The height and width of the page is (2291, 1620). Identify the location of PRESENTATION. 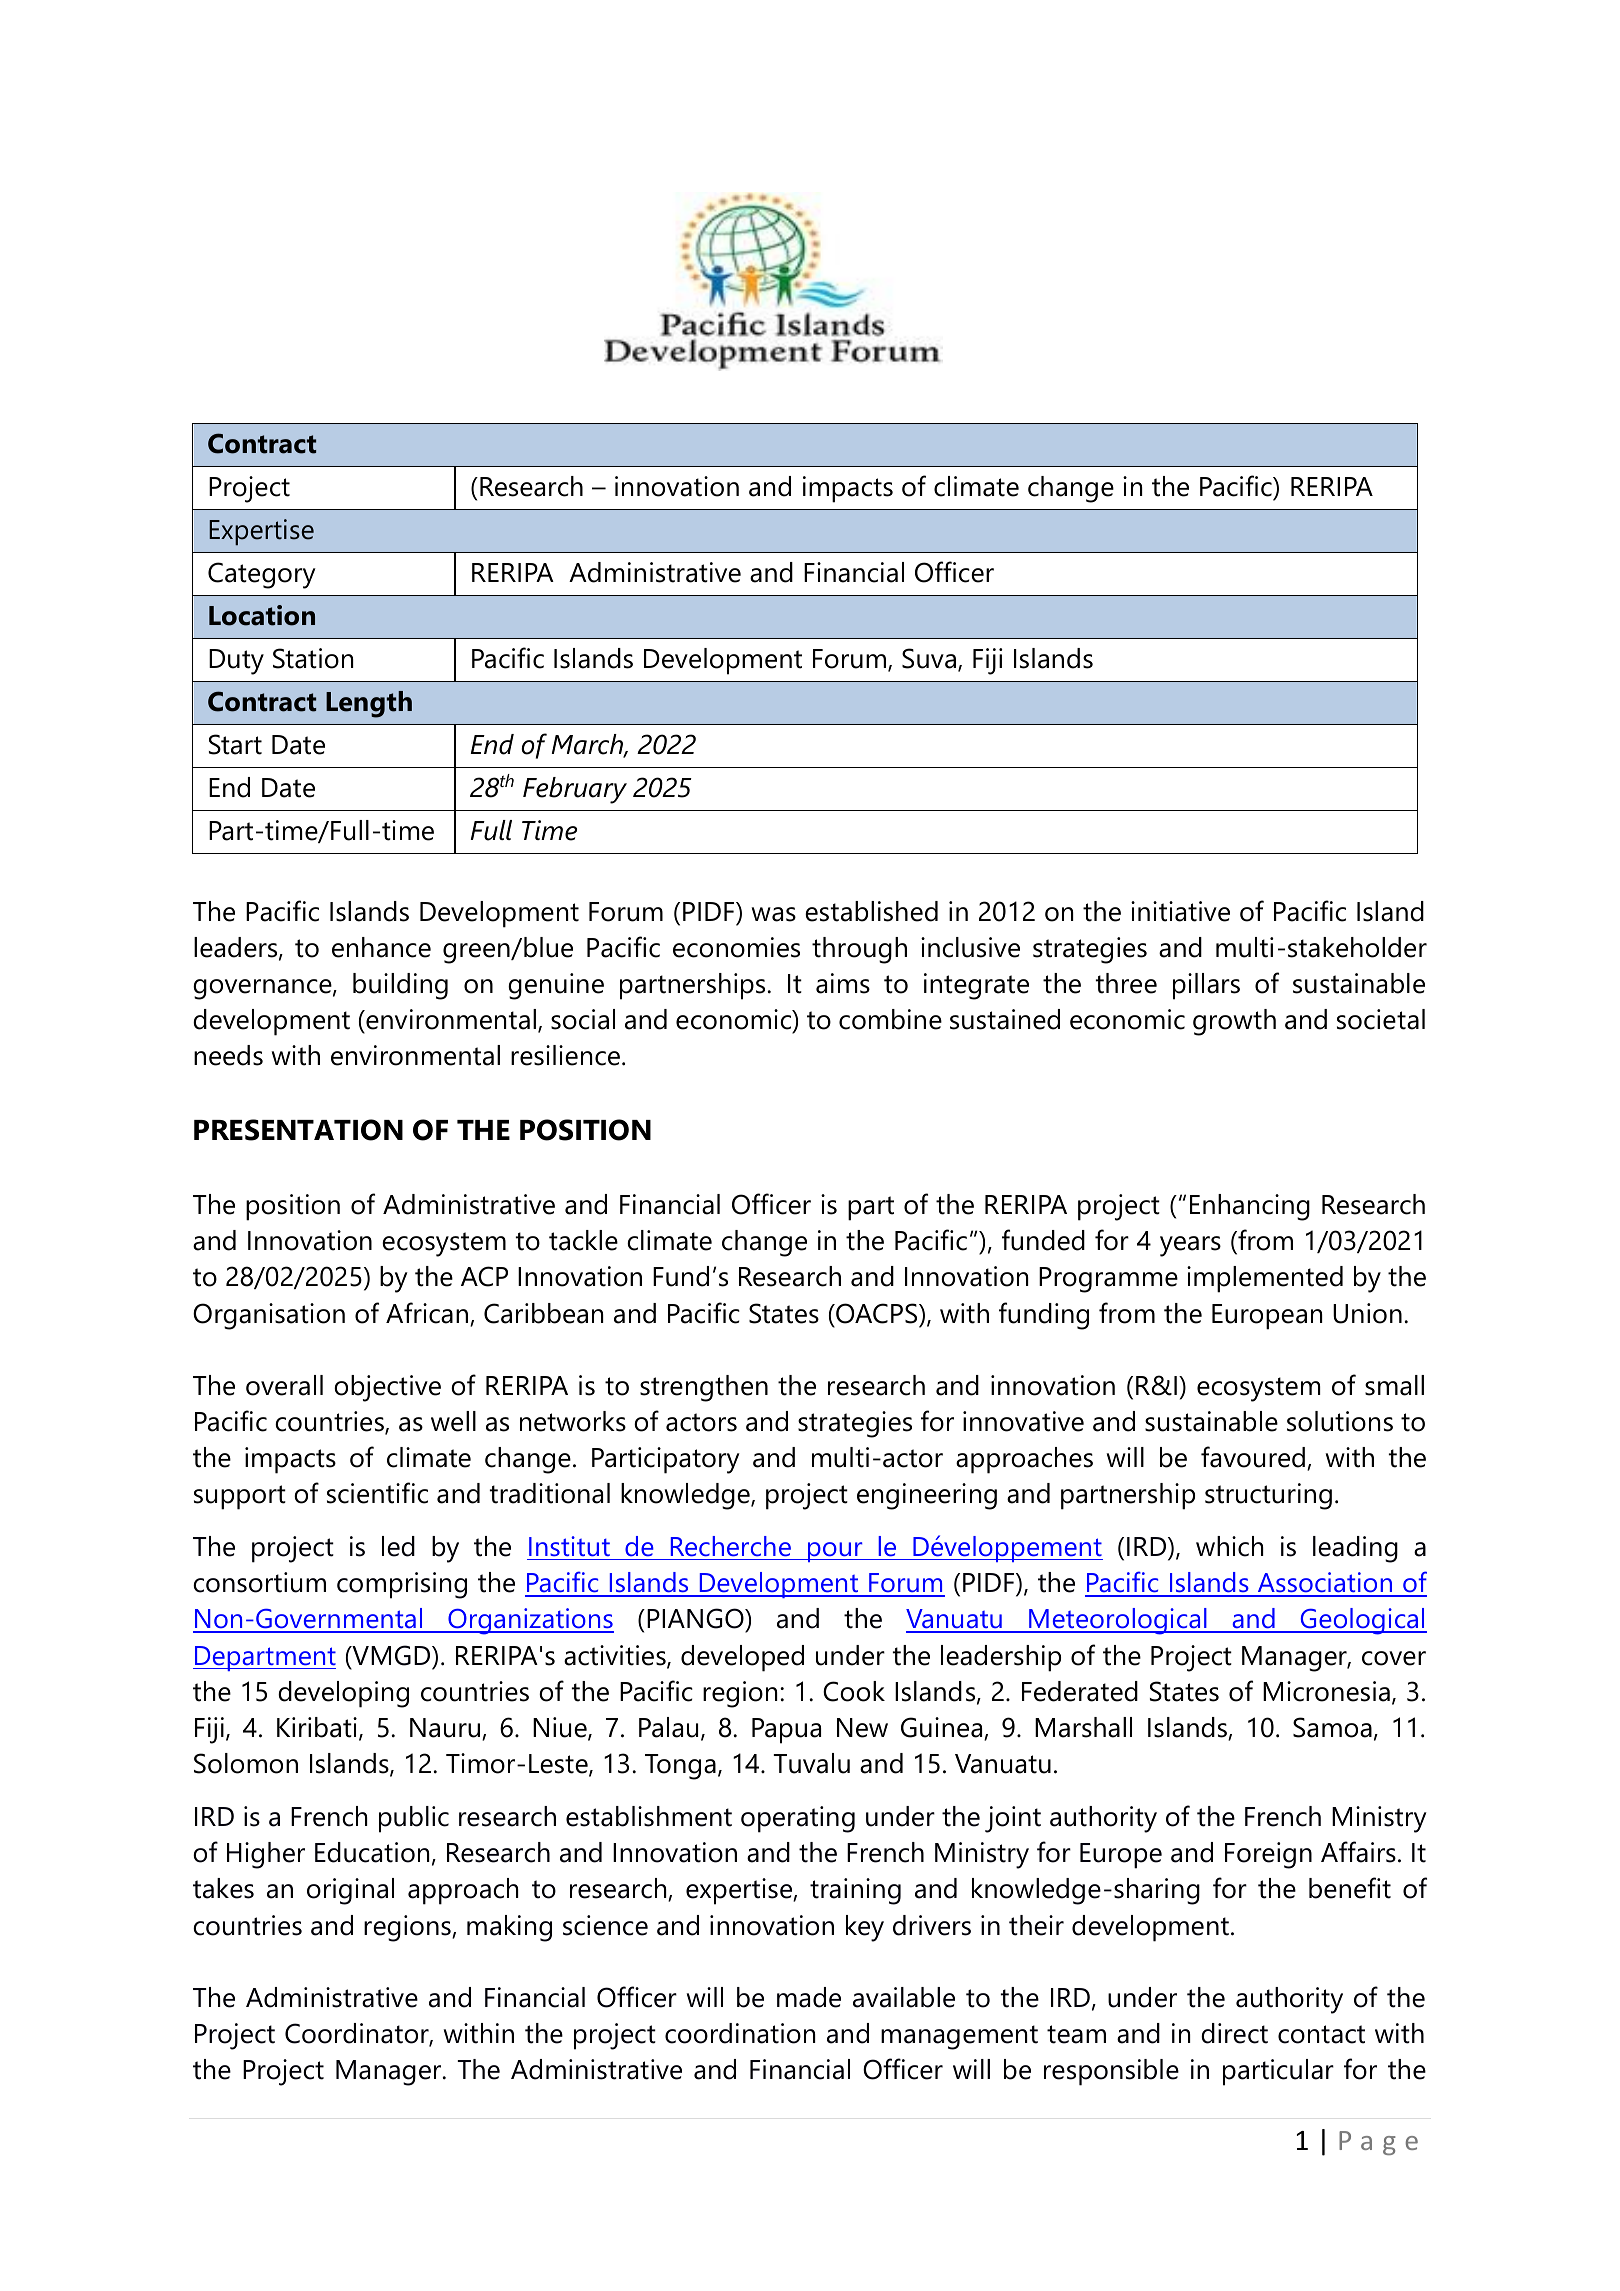
(298, 1130).
